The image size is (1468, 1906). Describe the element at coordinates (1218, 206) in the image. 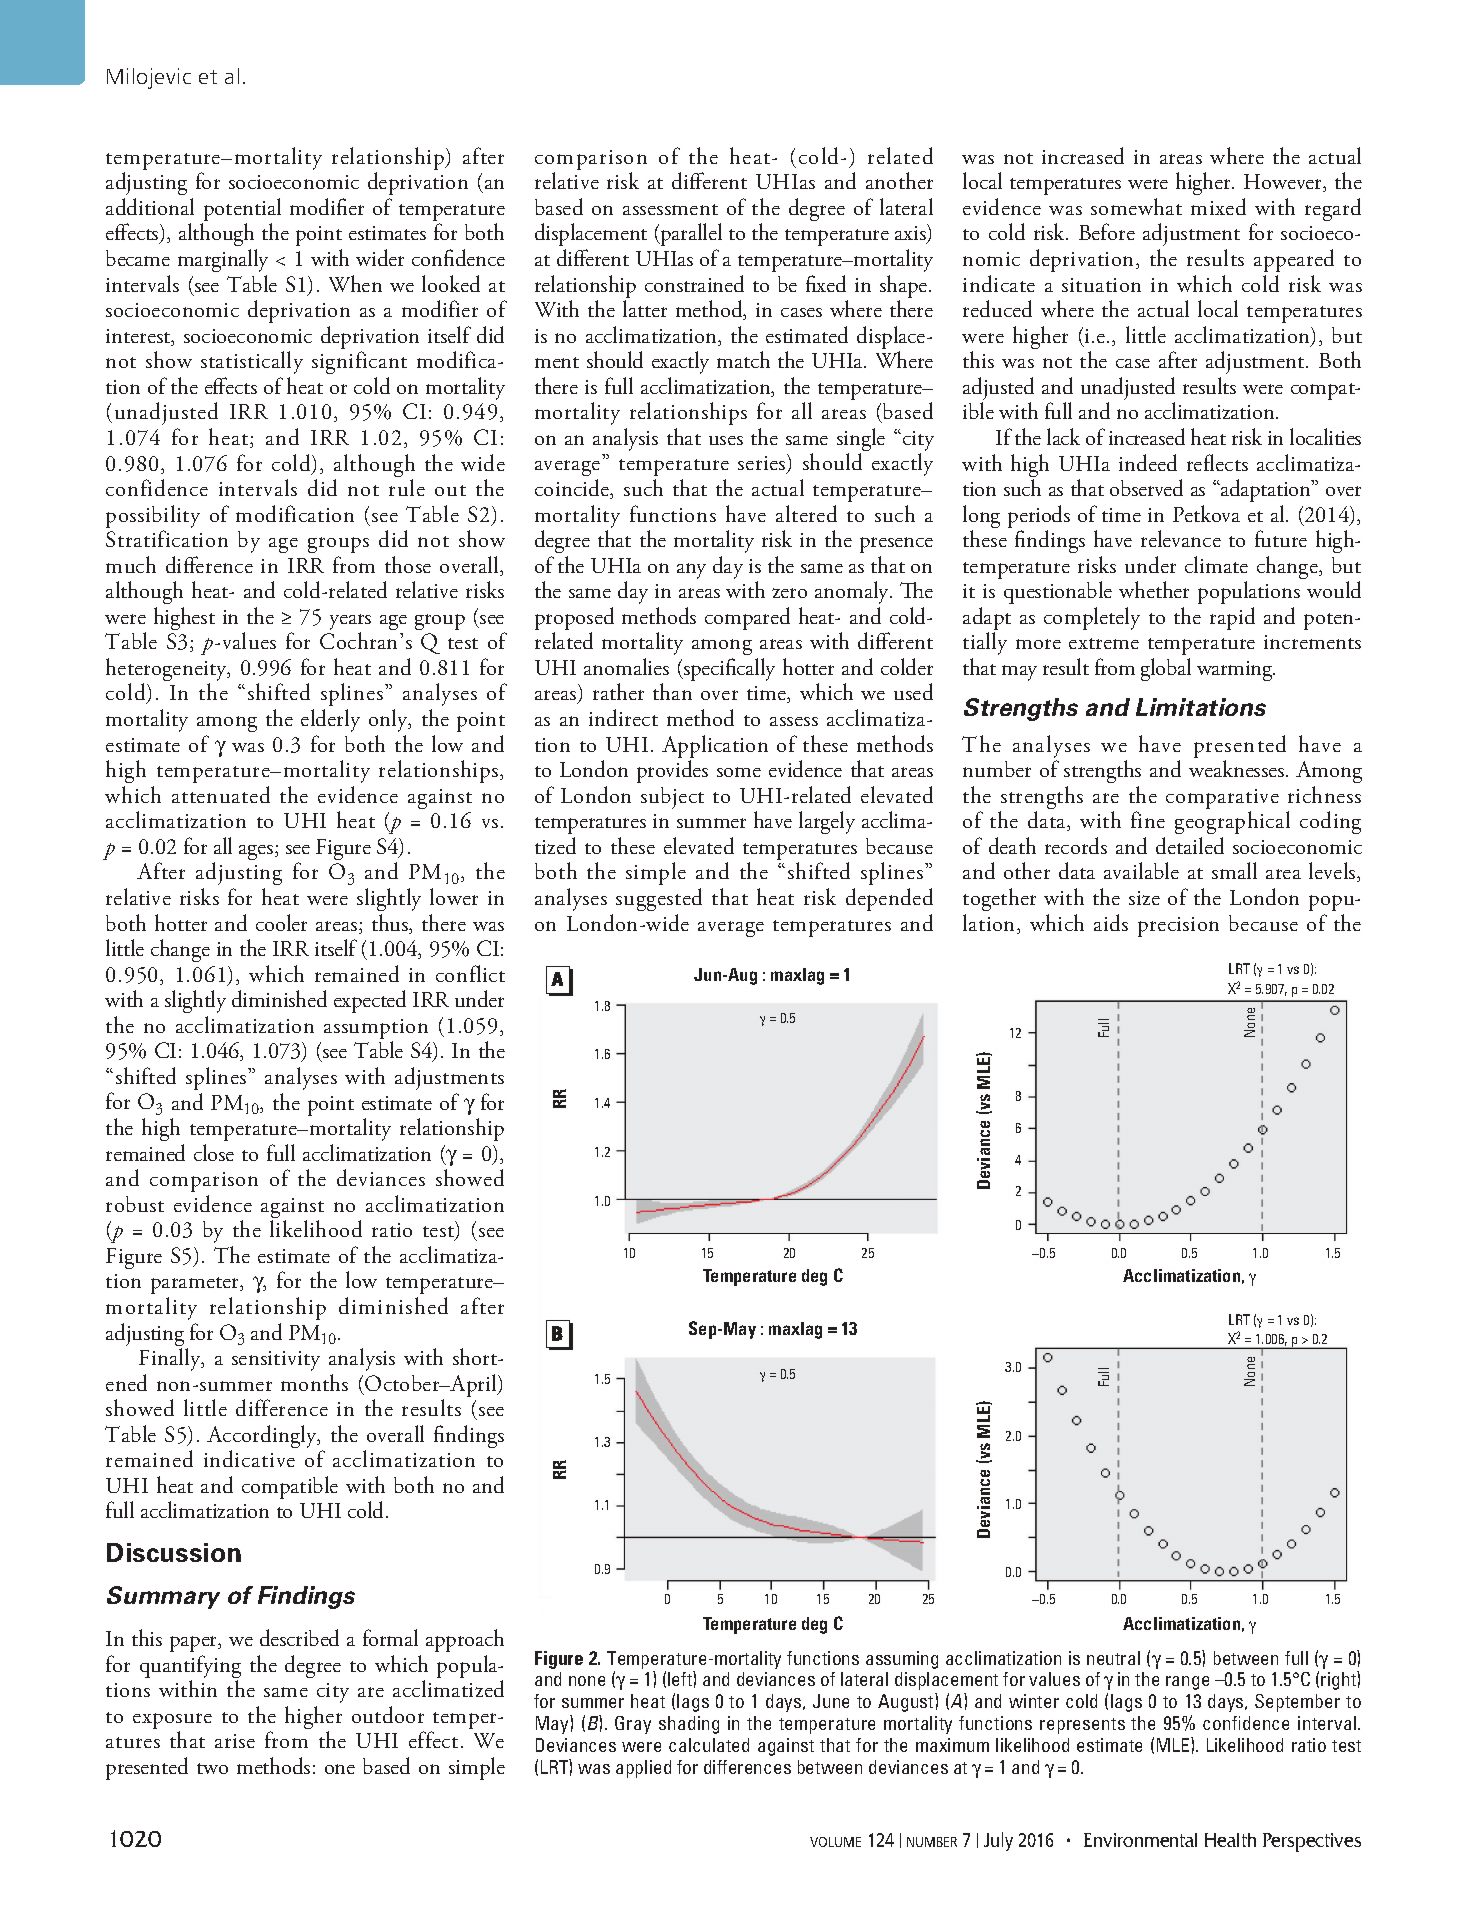

I see `mixed` at that location.
